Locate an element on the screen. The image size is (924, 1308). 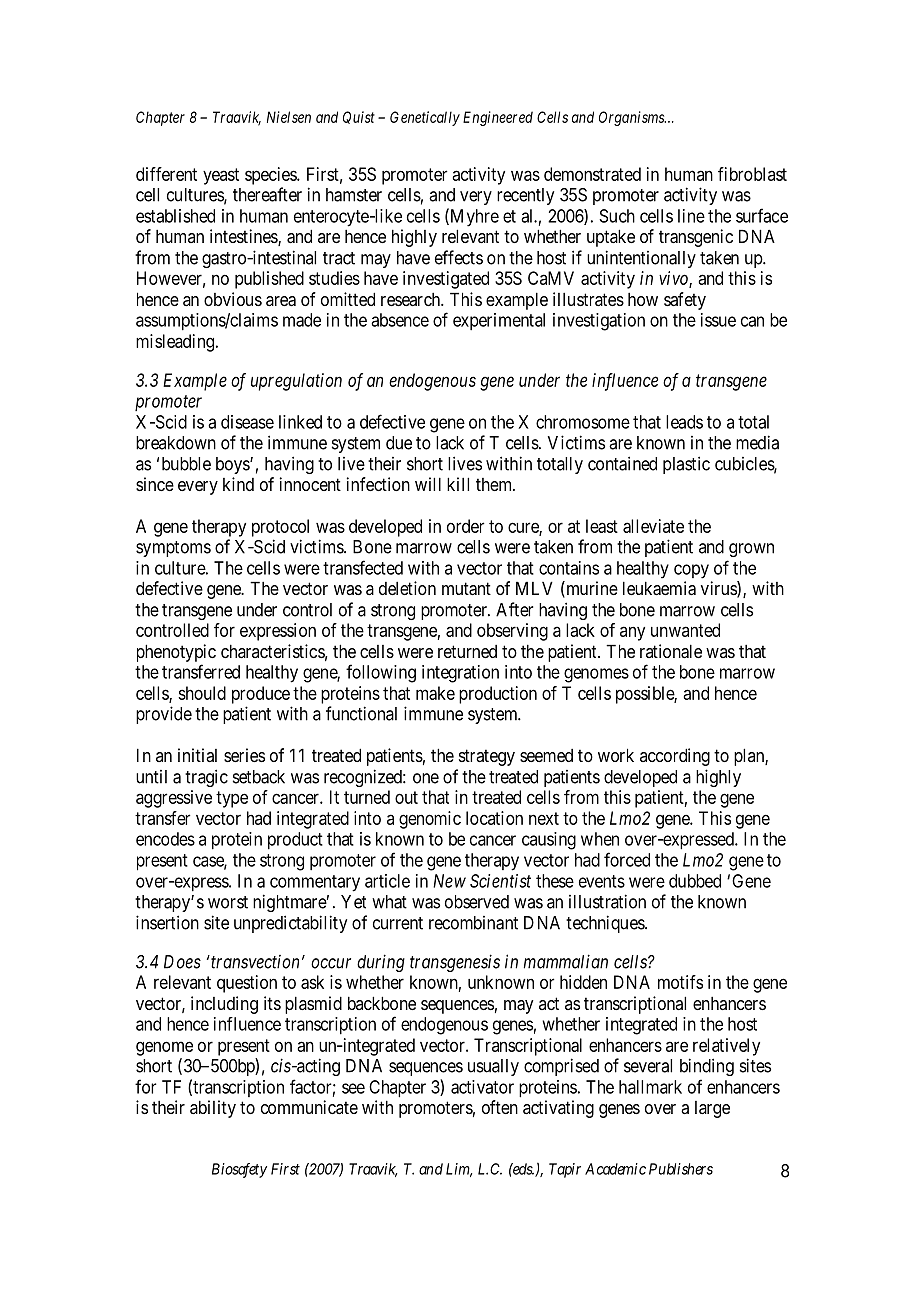
according is located at coordinates (675, 757).
